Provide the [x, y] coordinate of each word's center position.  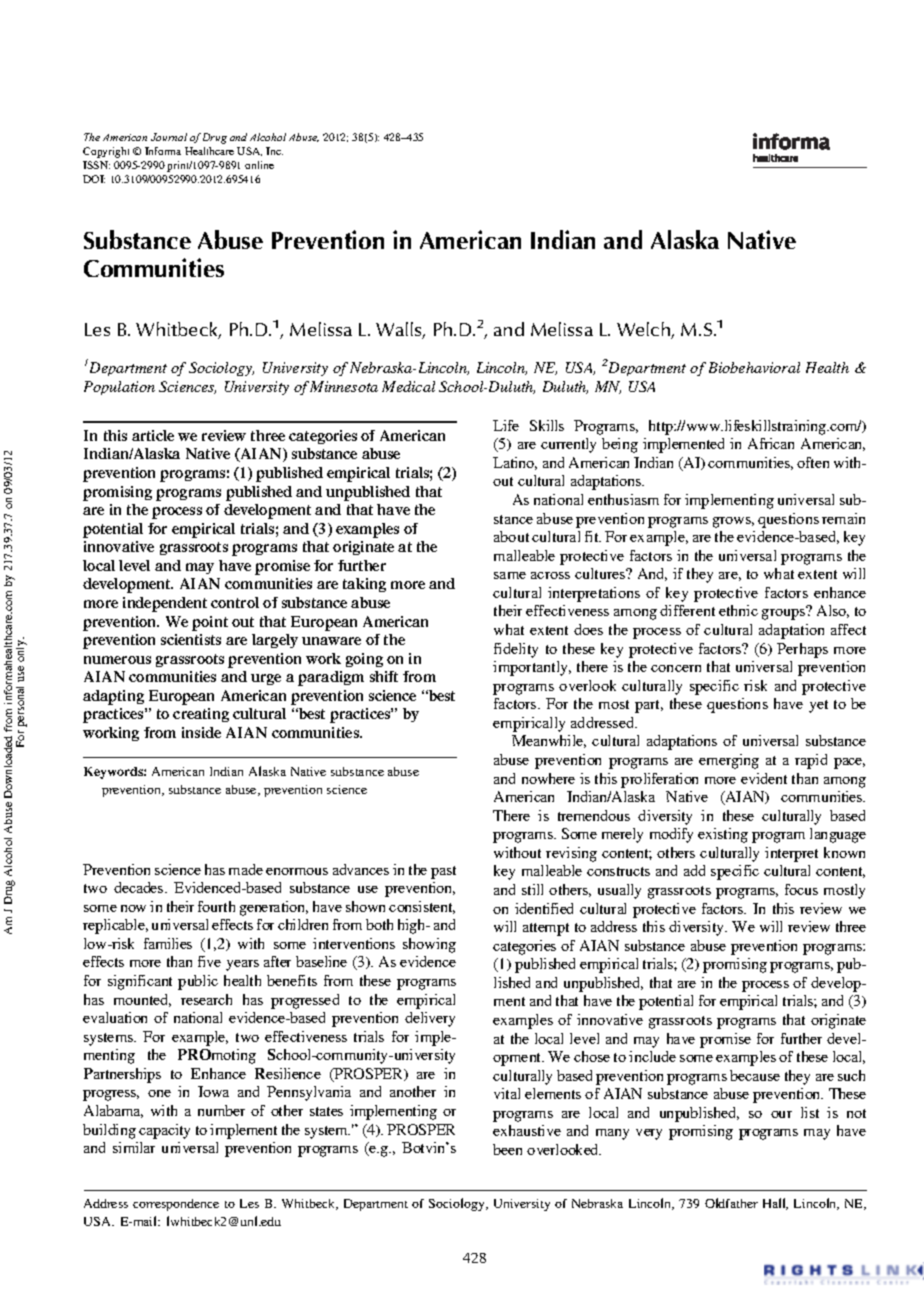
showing [429, 945]
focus [801, 889]
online [259, 165]
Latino [515, 463]
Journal [169, 137]
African [771, 443]
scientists [191, 639]
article [153, 435]
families [168, 943]
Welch [644, 330]
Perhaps [802, 650]
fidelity [516, 650]
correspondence [176, 1205]
